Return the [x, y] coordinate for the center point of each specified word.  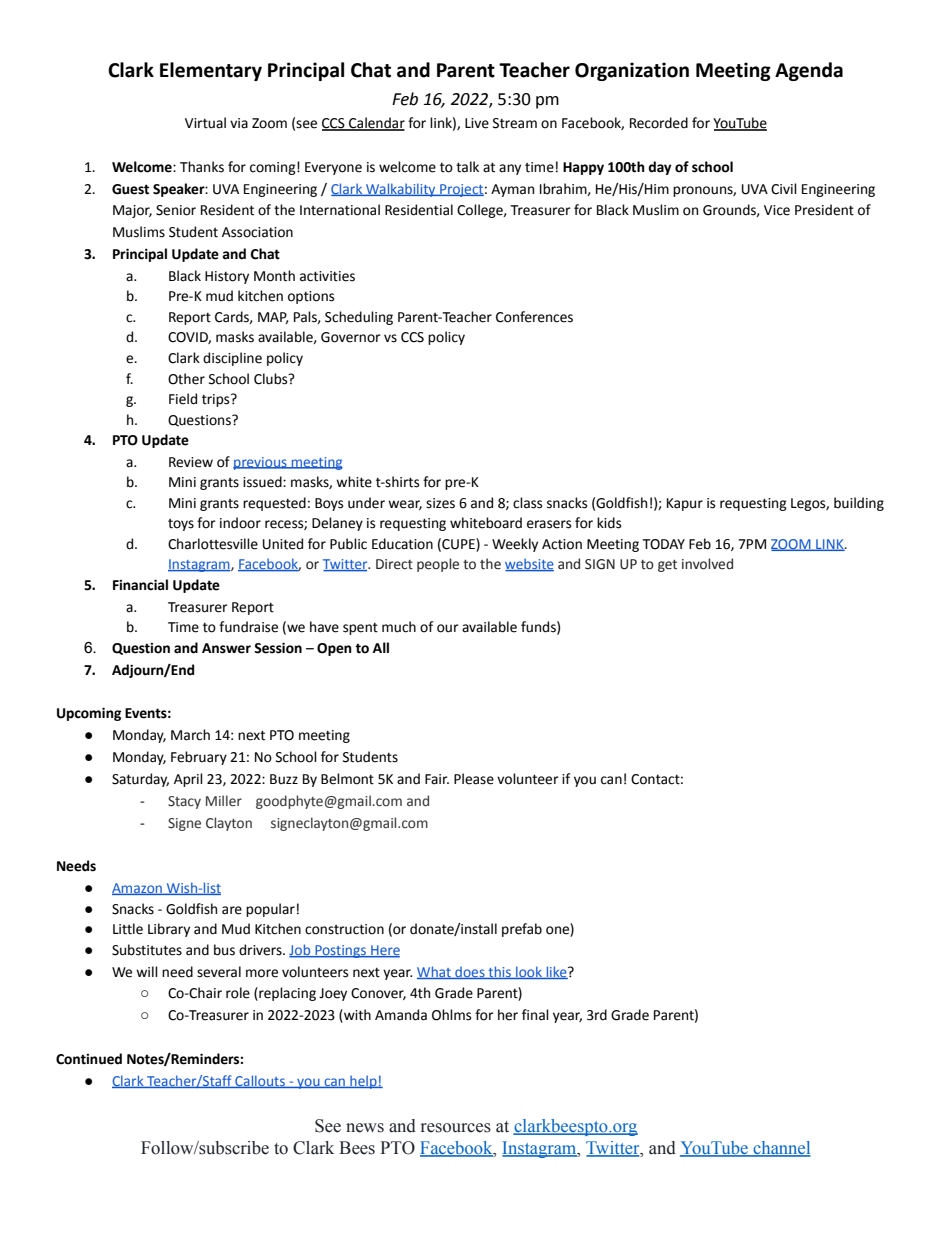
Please [474, 779]
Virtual [205, 123]
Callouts [260, 1081]
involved [707, 564]
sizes [440, 503]
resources [456, 1128]
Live [477, 123]
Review [191, 462]
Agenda [809, 71]
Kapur [685, 504]
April [188, 780]
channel [781, 1149]
